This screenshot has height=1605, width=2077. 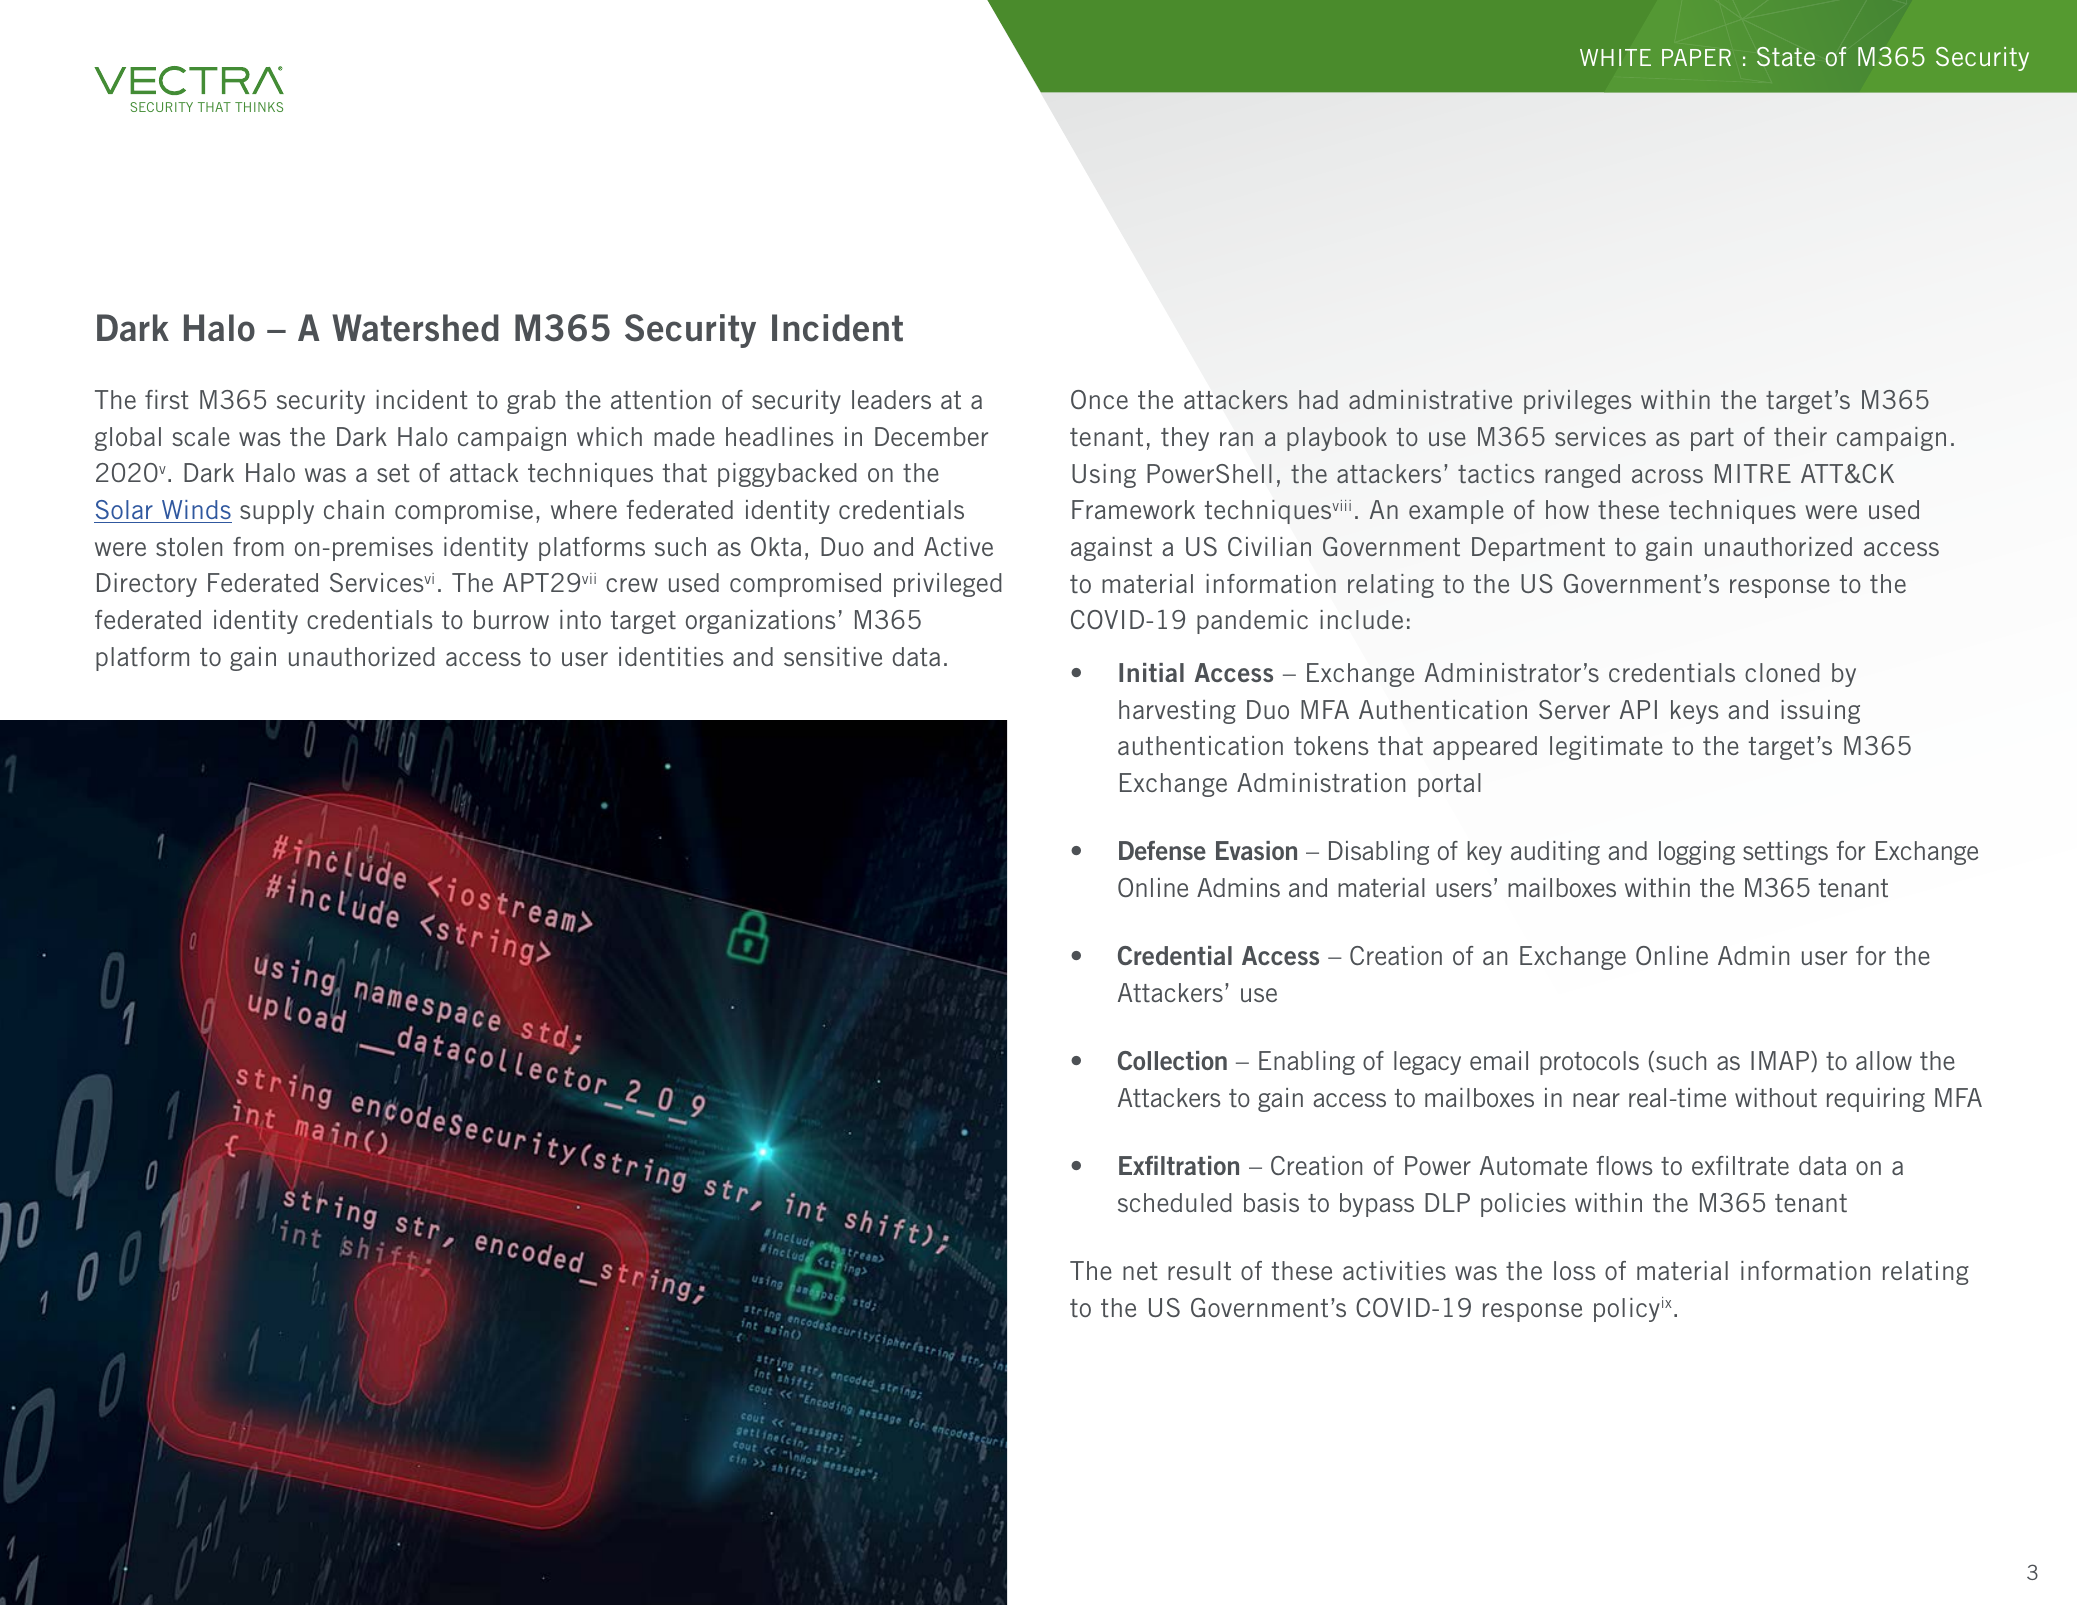 What do you see at coordinates (1575, 1270) in the screenshot?
I see `loss` at bounding box center [1575, 1270].
